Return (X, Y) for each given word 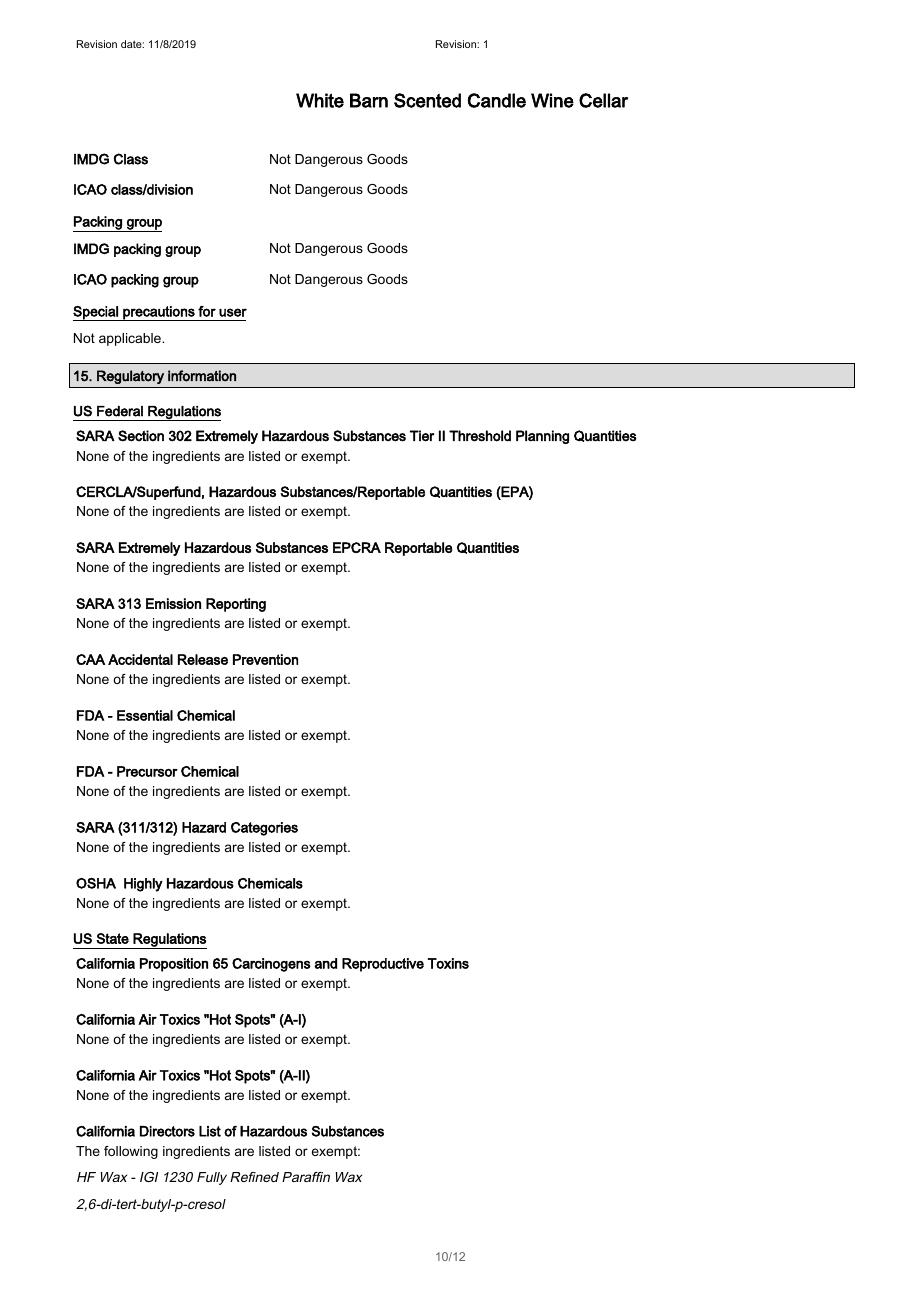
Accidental (140, 659)
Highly (143, 885)
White (320, 100)
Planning (542, 437)
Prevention (265, 659)
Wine (552, 100)
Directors (167, 1131)
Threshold (480, 436)
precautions (159, 313)
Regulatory (130, 377)
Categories (264, 829)
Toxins (448, 963)
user (233, 312)
